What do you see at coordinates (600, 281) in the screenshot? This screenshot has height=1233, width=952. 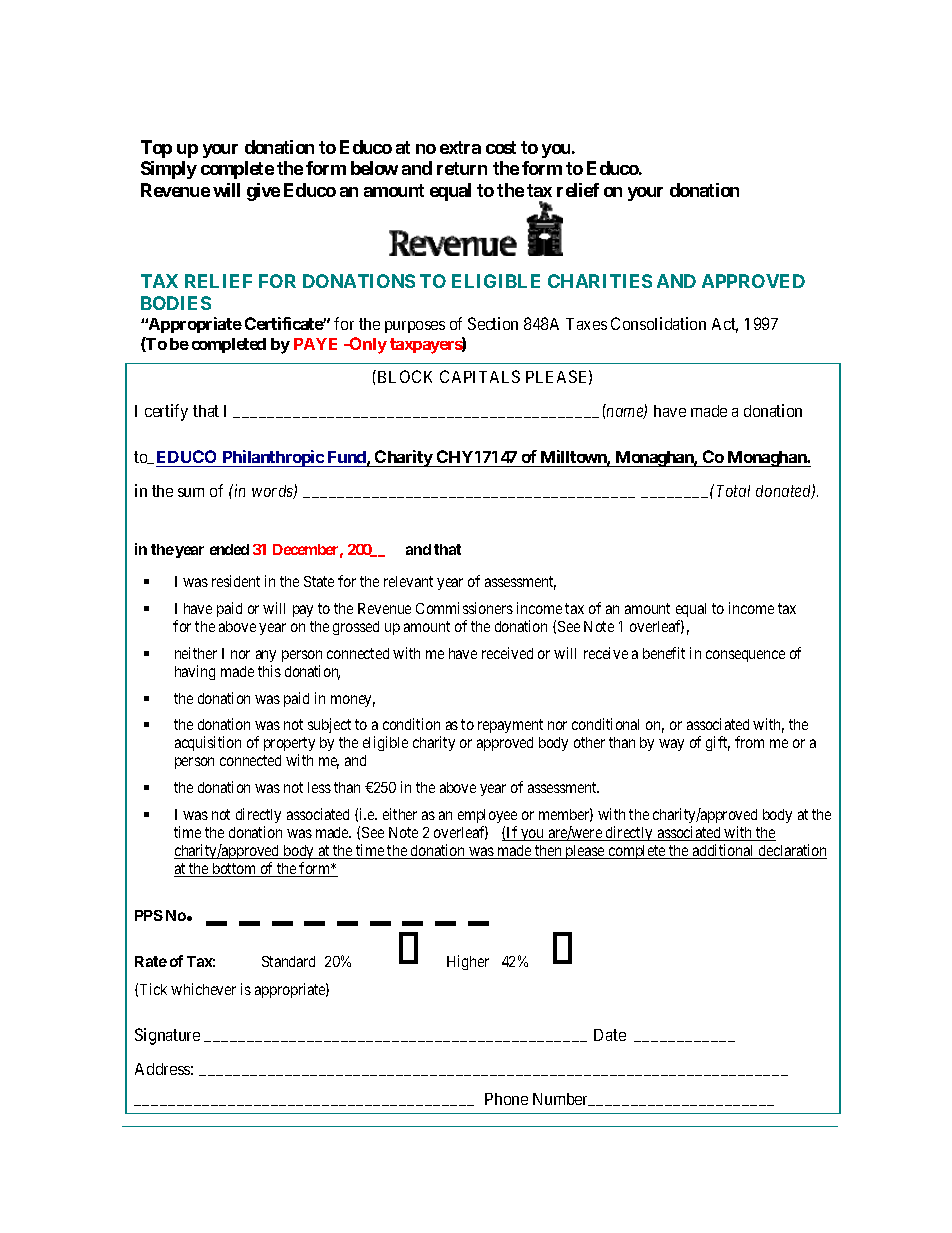 I see `CHARITIES` at bounding box center [600, 281].
